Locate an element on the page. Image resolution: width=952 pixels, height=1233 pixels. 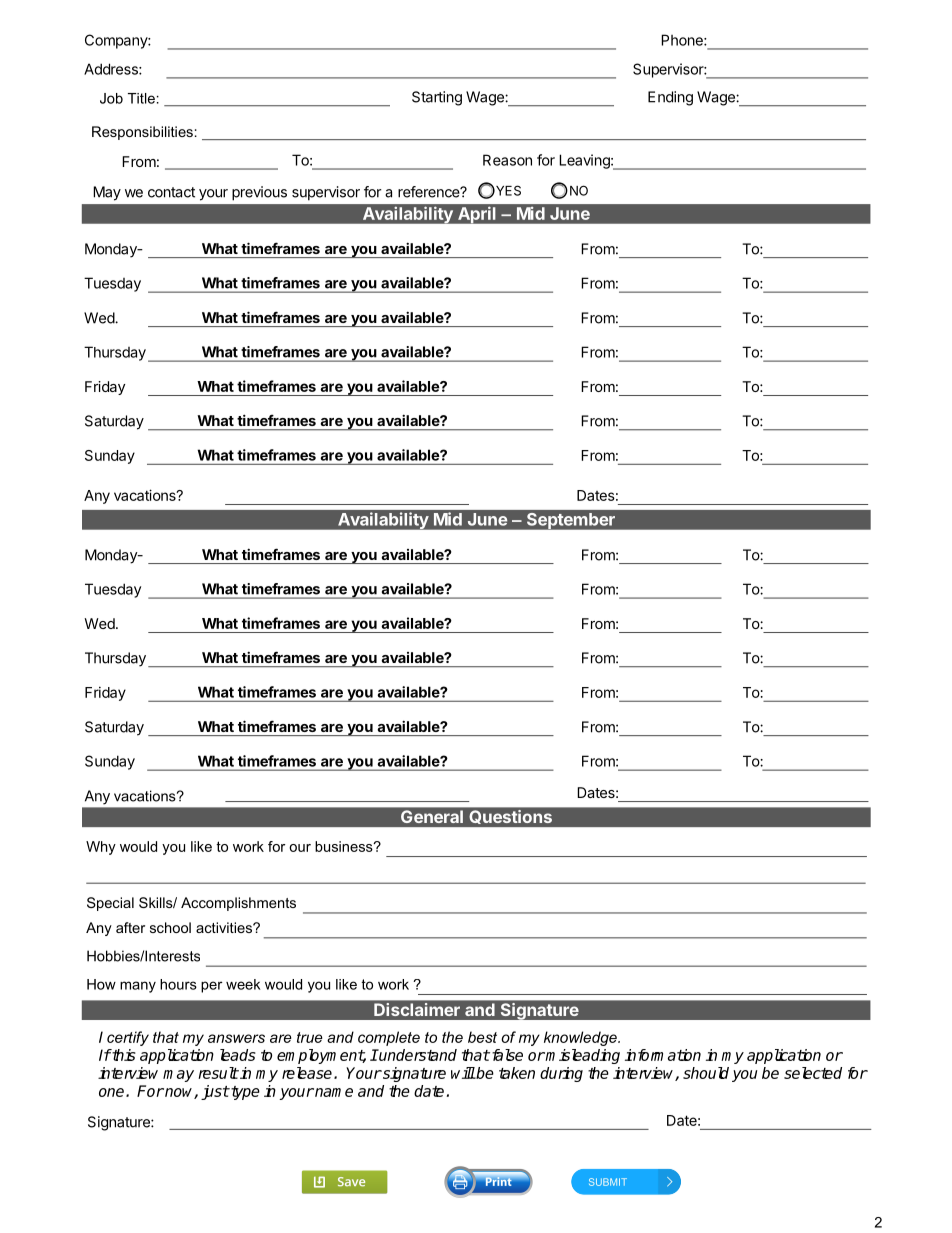
business is located at coordinates (345, 846).
